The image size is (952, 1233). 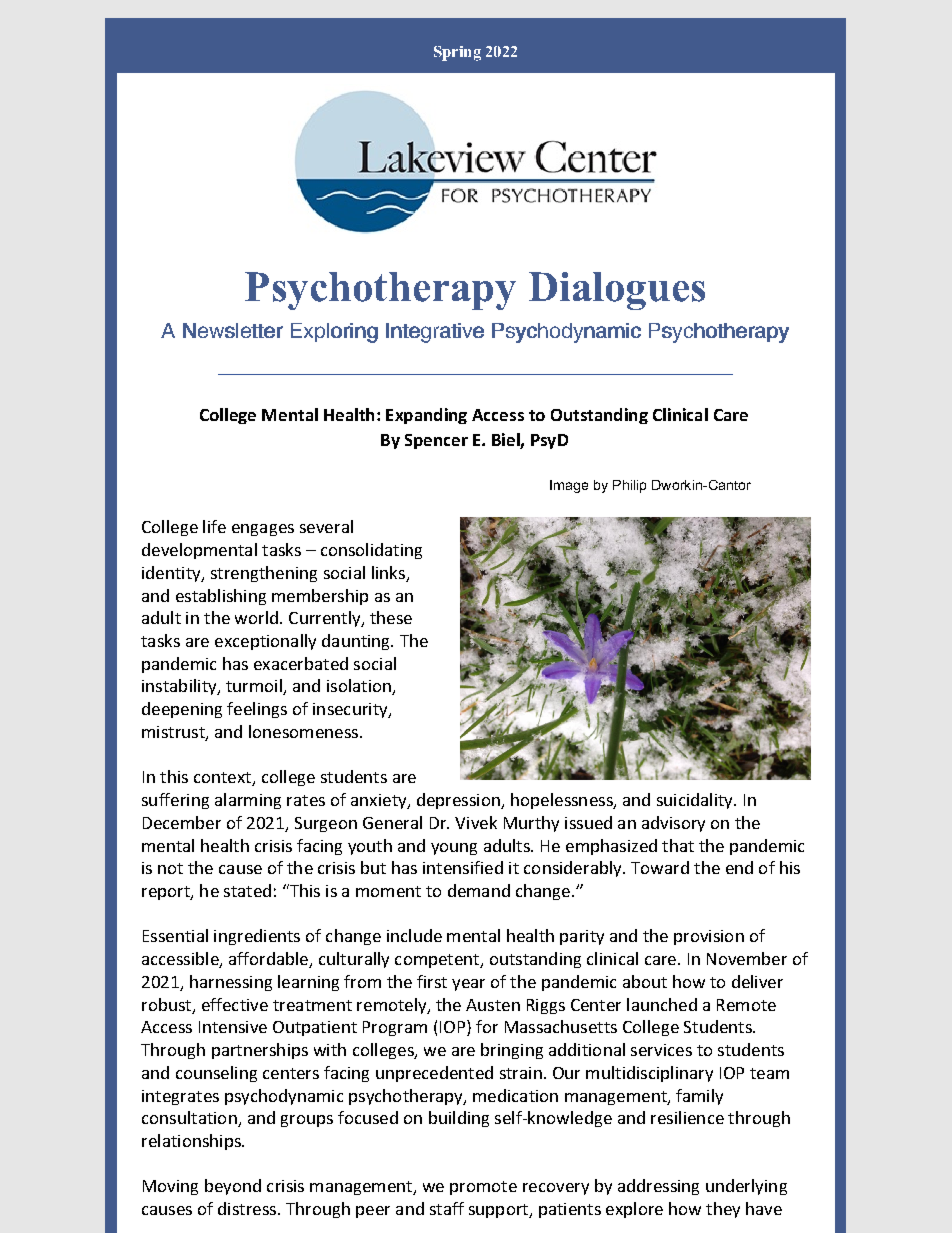 What do you see at coordinates (435, 333) in the screenshot?
I see `Integrative` at bounding box center [435, 333].
